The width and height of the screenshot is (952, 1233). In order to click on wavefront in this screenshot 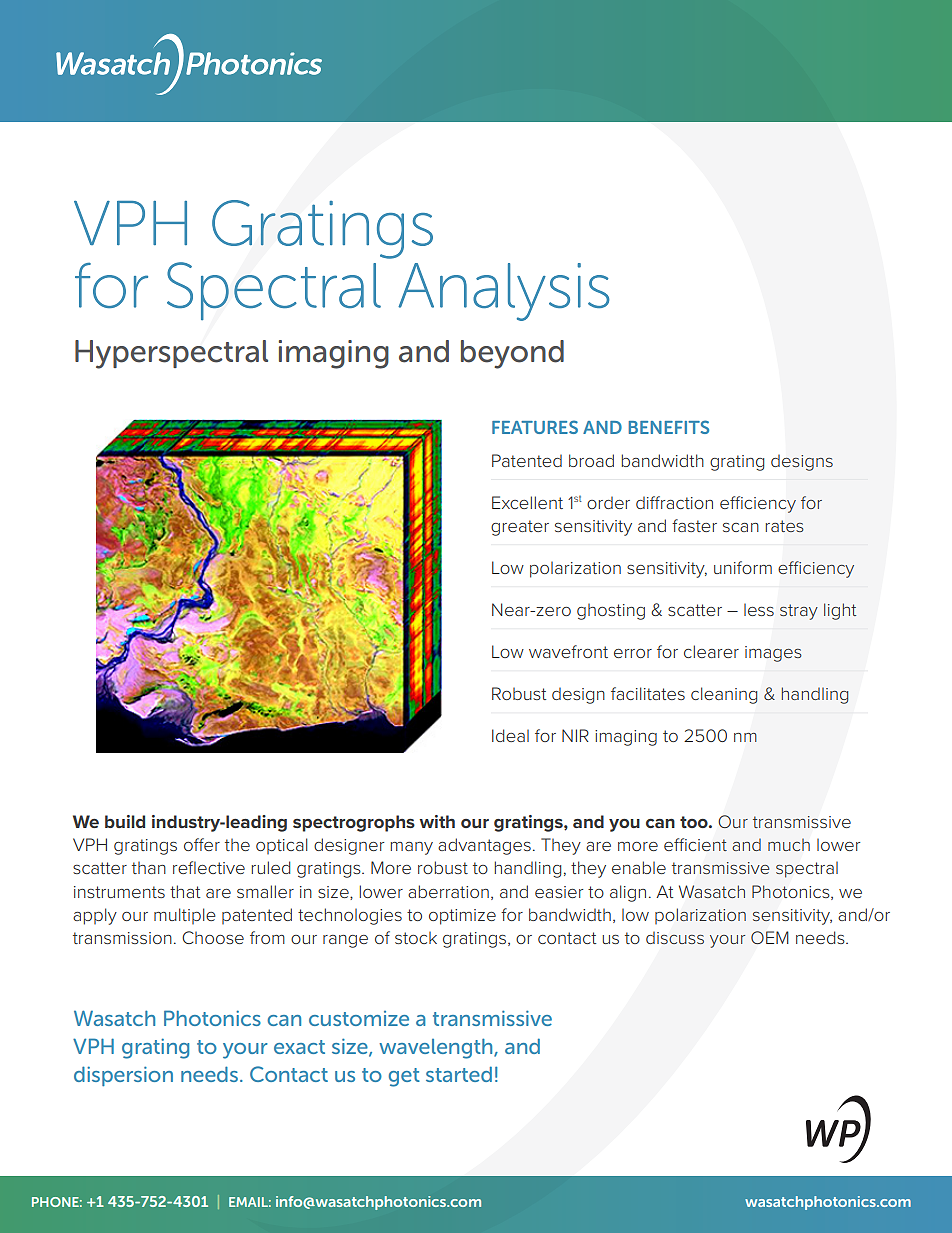, I will do `click(568, 651)`.
